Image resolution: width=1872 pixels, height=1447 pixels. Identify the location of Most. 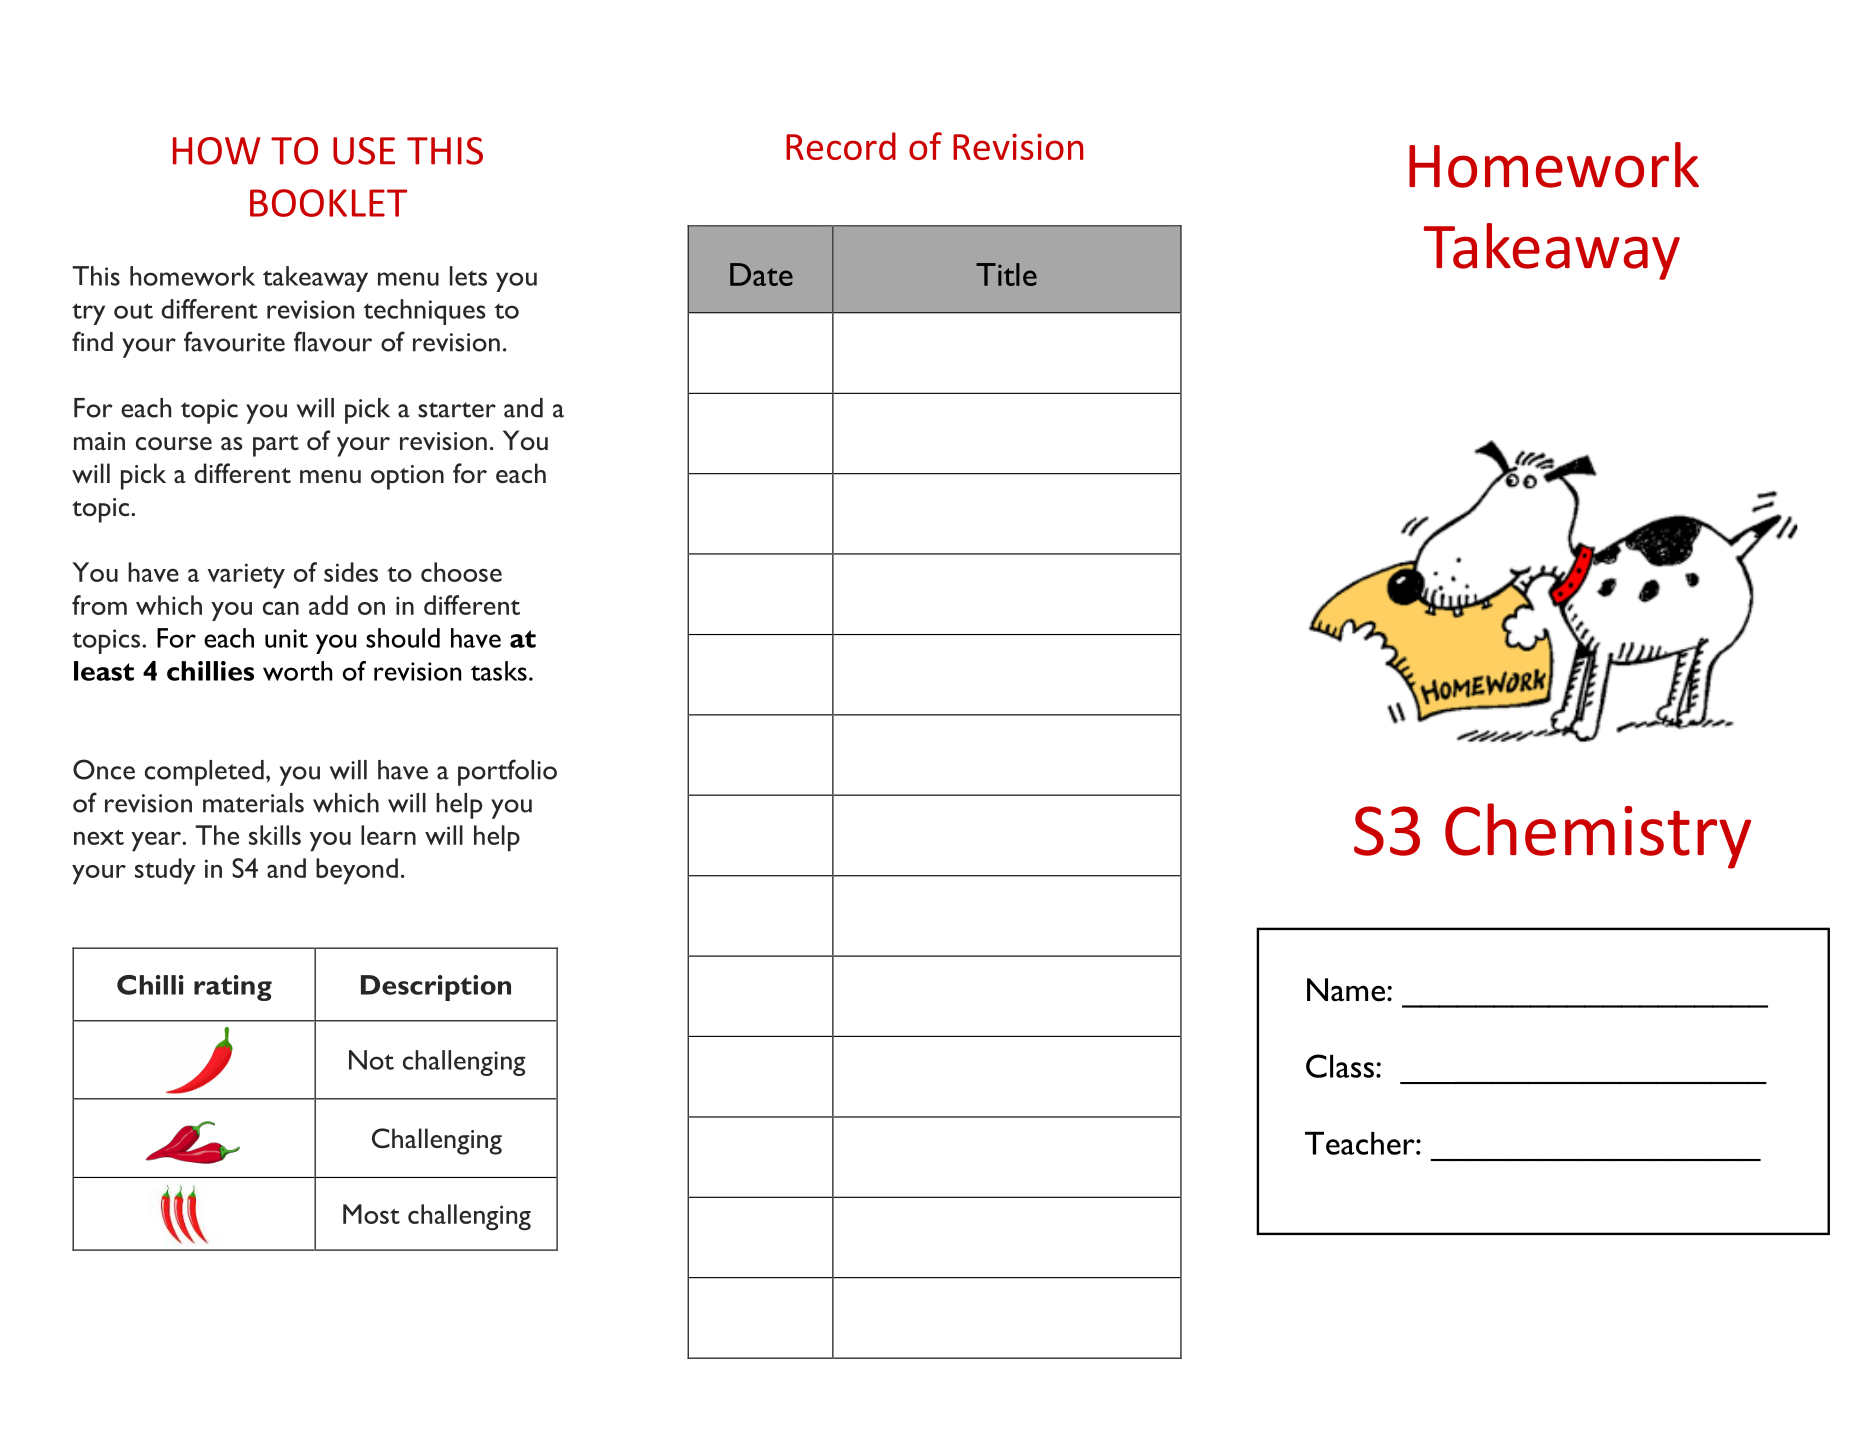
(371, 1214).
